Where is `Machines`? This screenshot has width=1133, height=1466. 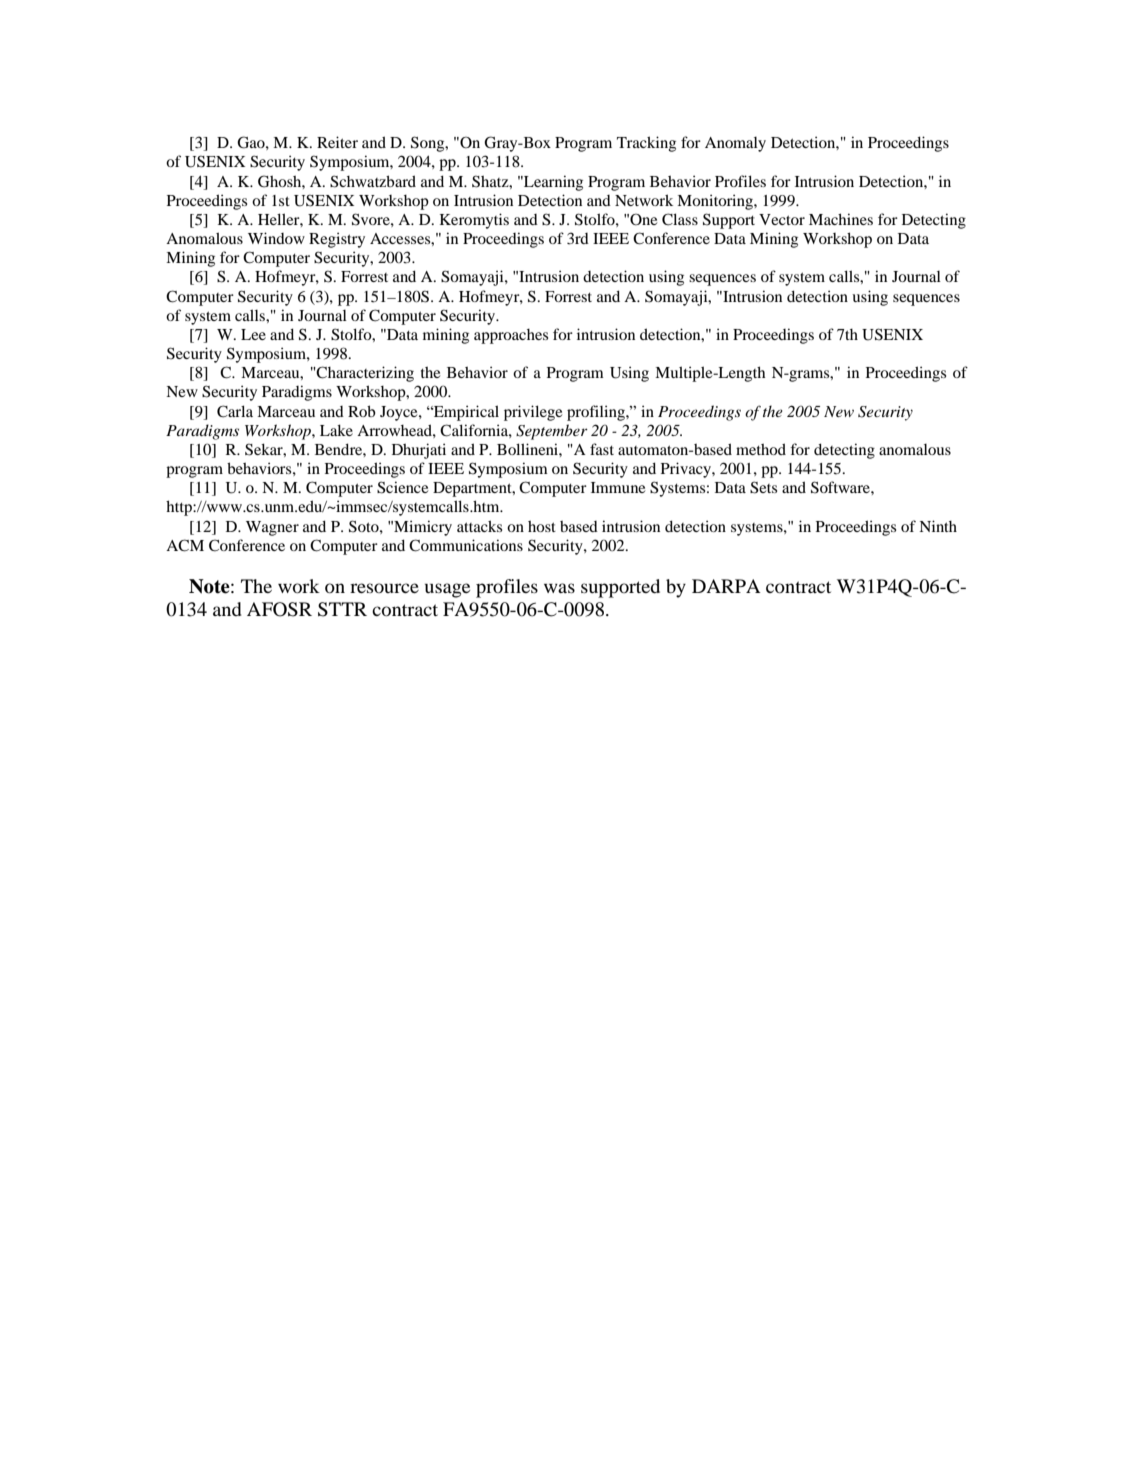
Machines is located at coordinates (841, 219).
